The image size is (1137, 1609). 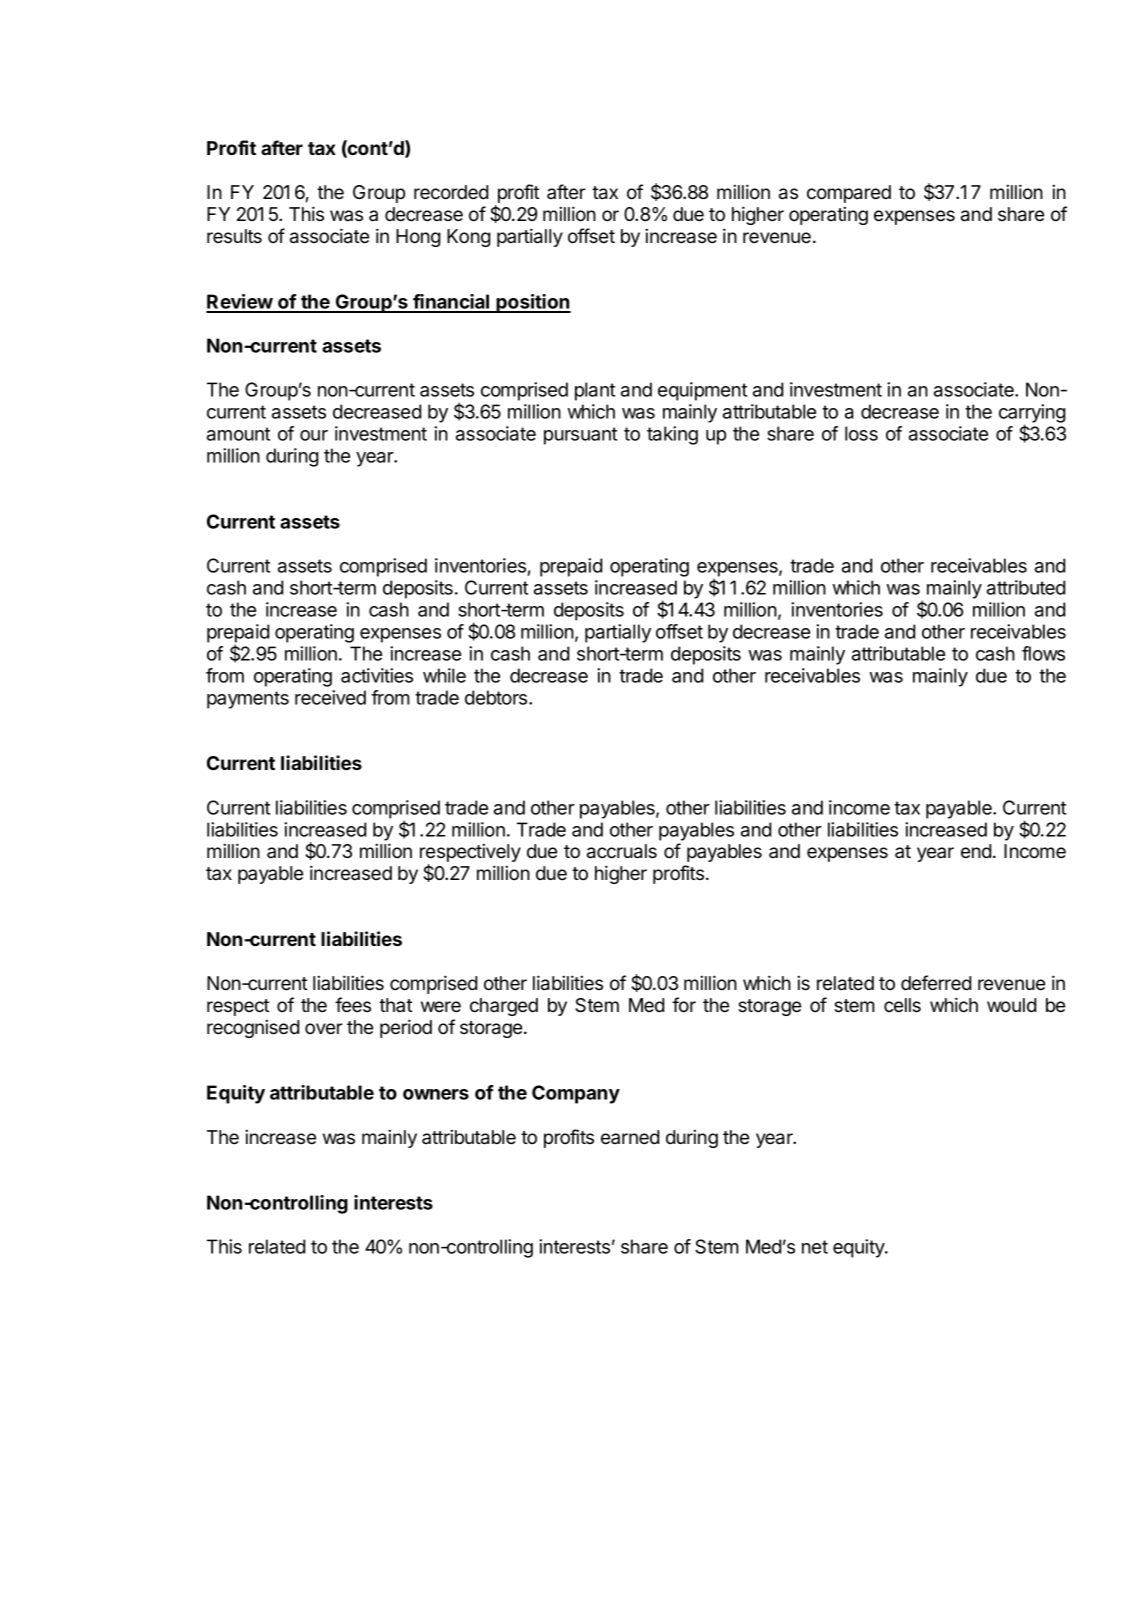 I want to click on position, so click(x=533, y=303).
